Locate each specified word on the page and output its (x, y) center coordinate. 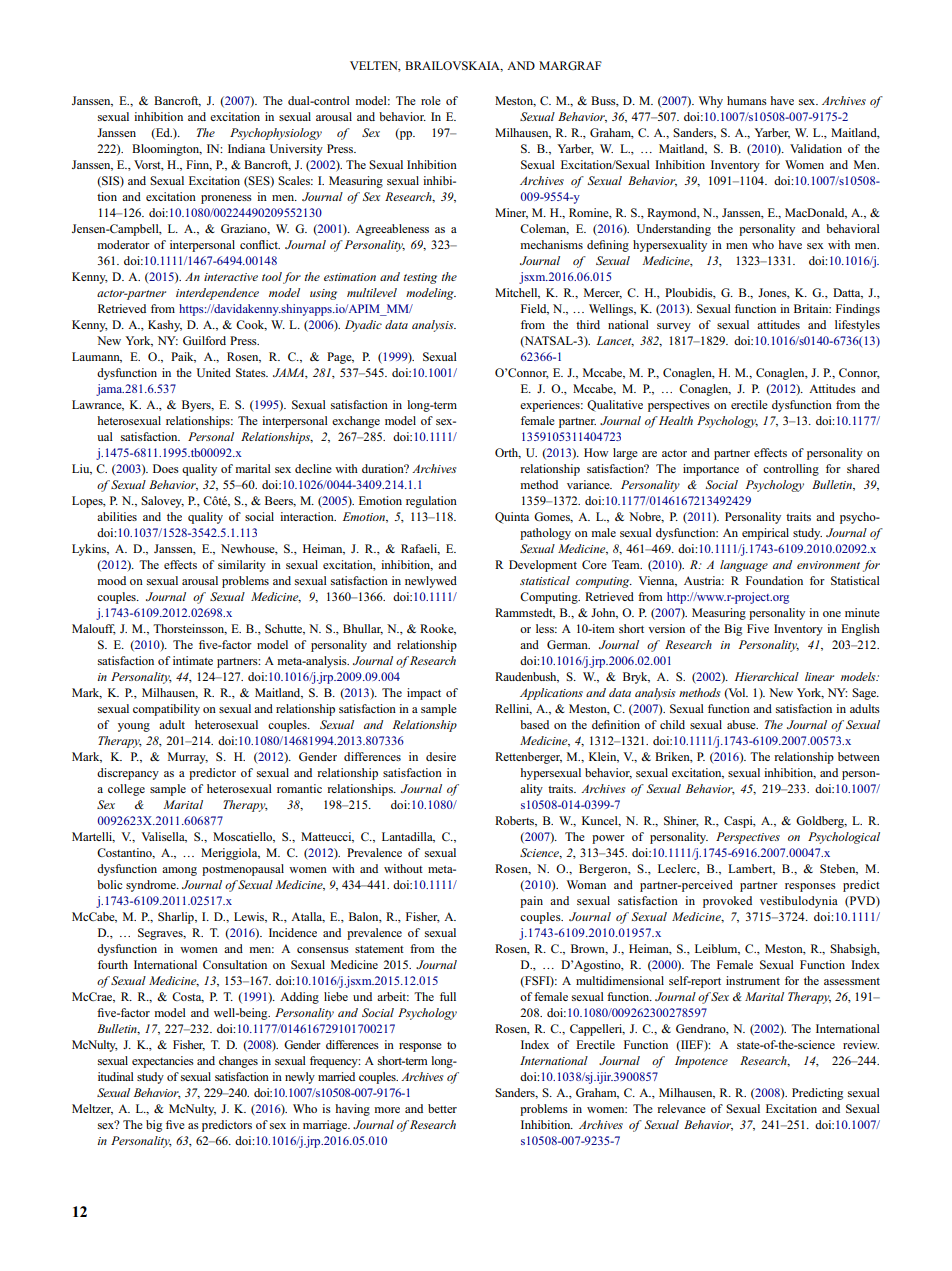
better (442, 1108)
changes (238, 1062)
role (431, 100)
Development (543, 566)
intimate (193, 660)
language (744, 566)
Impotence (701, 1062)
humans (747, 100)
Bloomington (167, 150)
